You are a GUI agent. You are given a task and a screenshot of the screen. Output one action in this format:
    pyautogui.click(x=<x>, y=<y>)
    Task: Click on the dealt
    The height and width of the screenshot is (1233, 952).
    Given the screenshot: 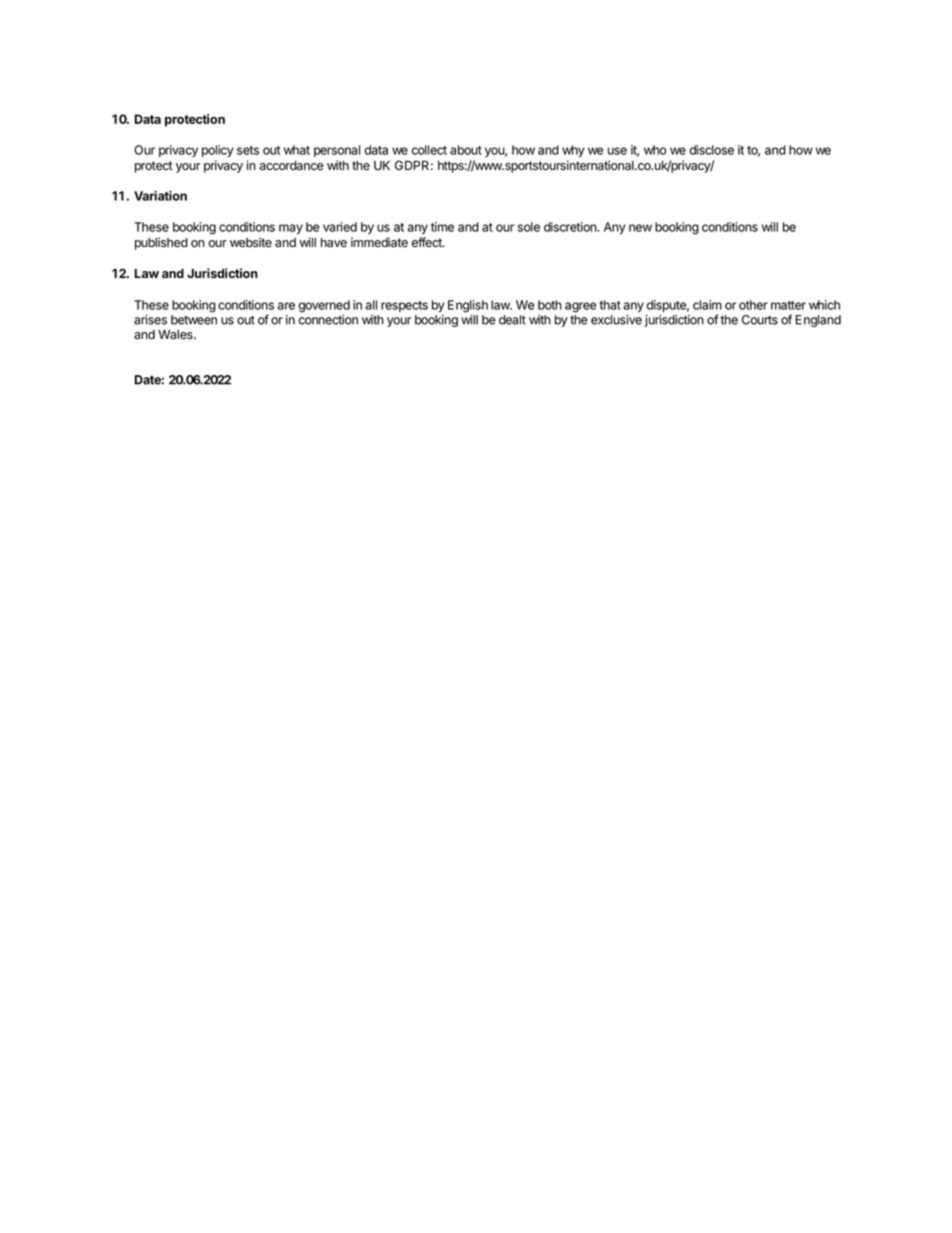 What is the action you would take?
    pyautogui.click(x=512, y=320)
